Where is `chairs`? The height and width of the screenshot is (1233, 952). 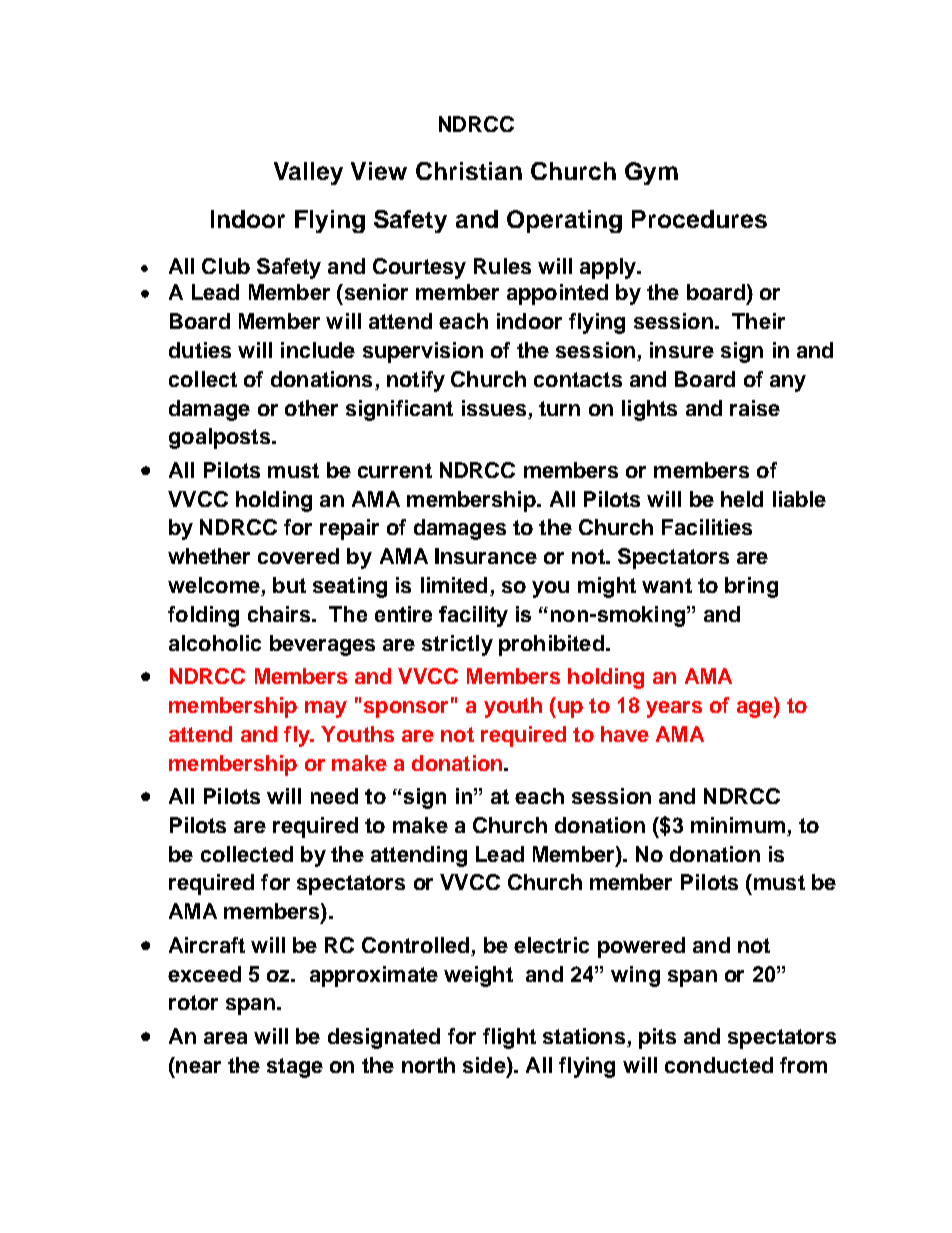 chairs is located at coordinates (280, 614).
